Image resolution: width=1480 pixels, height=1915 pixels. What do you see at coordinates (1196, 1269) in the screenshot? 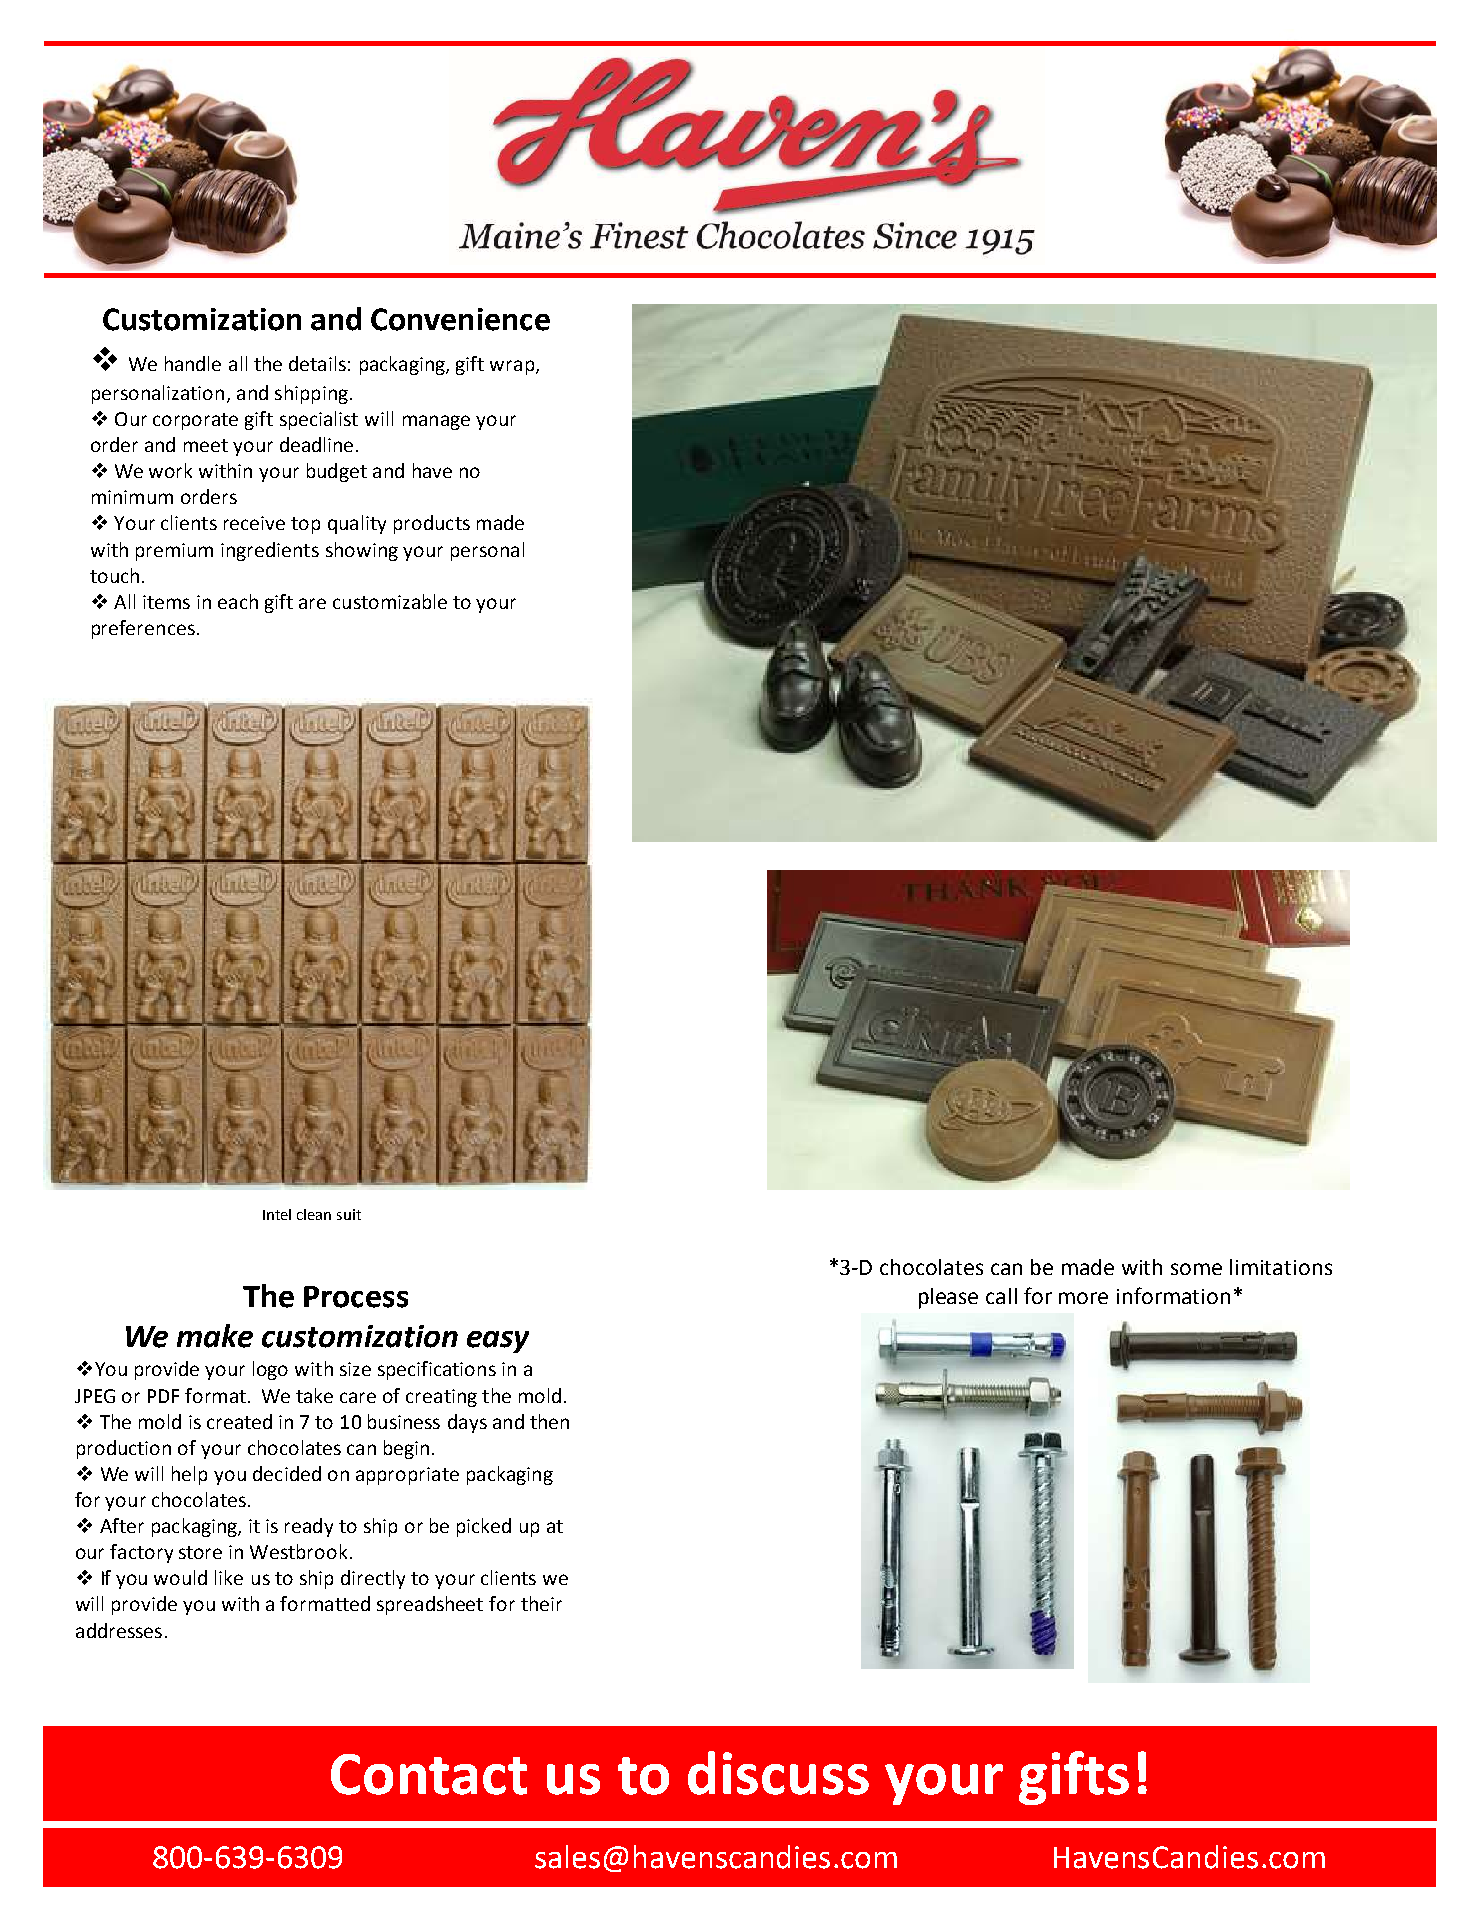
I see `some` at bounding box center [1196, 1269].
